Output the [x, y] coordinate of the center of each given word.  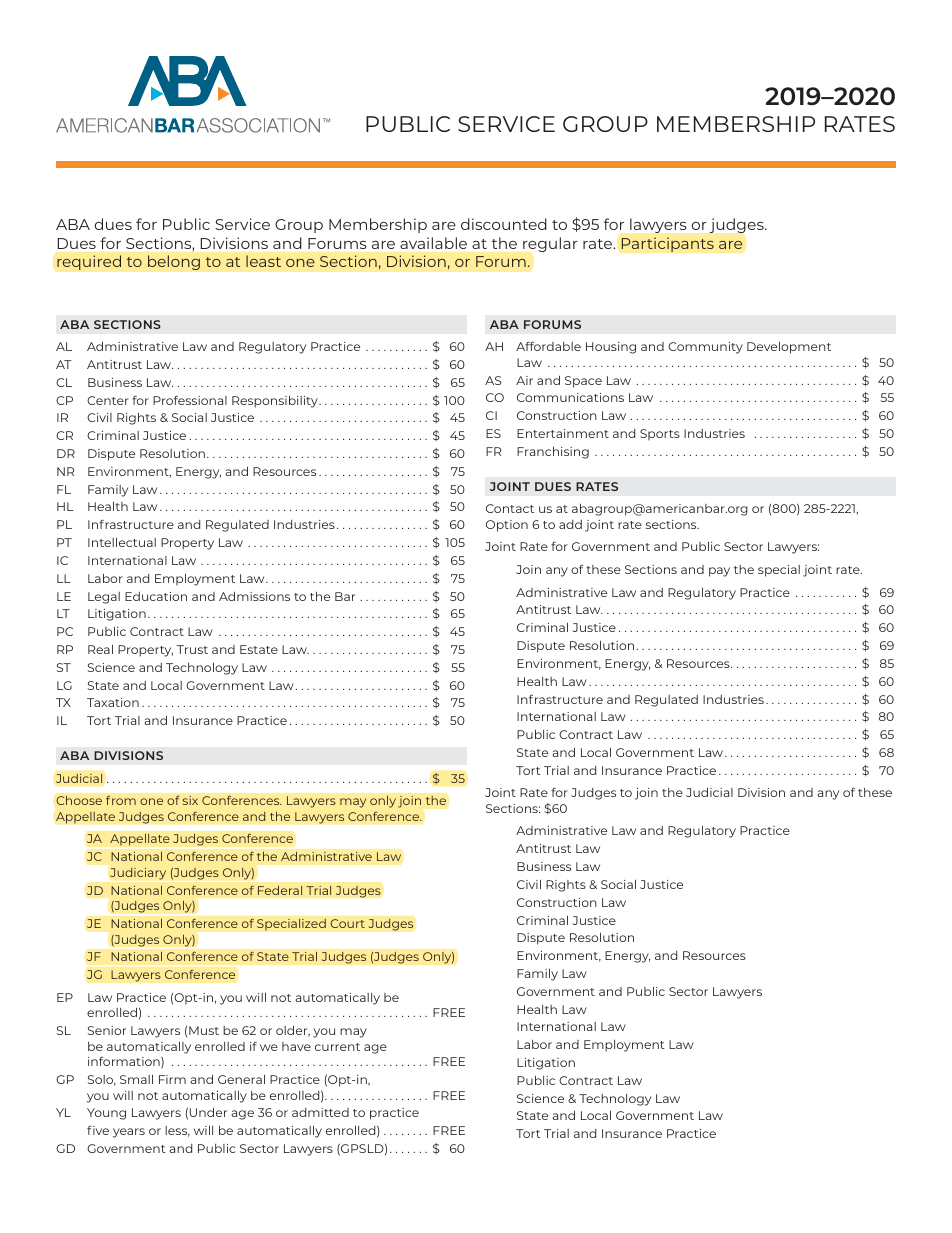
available [433, 243]
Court [347, 923]
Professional [190, 400]
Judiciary [138, 874]
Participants [667, 244]
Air [524, 380]
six [190, 800]
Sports [660, 434]
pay [719, 572]
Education [156, 596]
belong [174, 262]
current [337, 1047]
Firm [172, 1079]
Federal [280, 890]
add [570, 524]
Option [507, 526]
